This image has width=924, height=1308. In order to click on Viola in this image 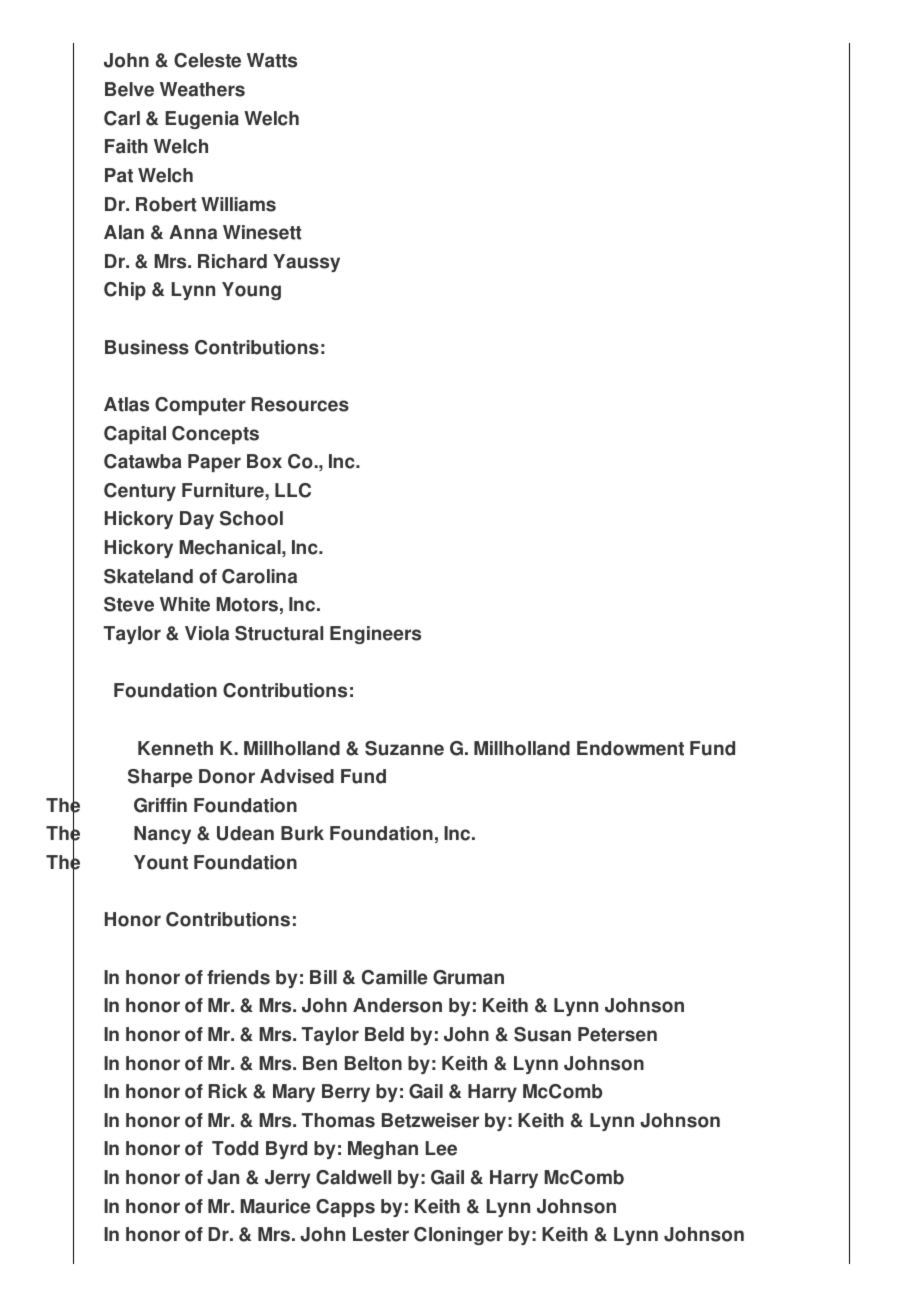, I will do `click(207, 633)`.
